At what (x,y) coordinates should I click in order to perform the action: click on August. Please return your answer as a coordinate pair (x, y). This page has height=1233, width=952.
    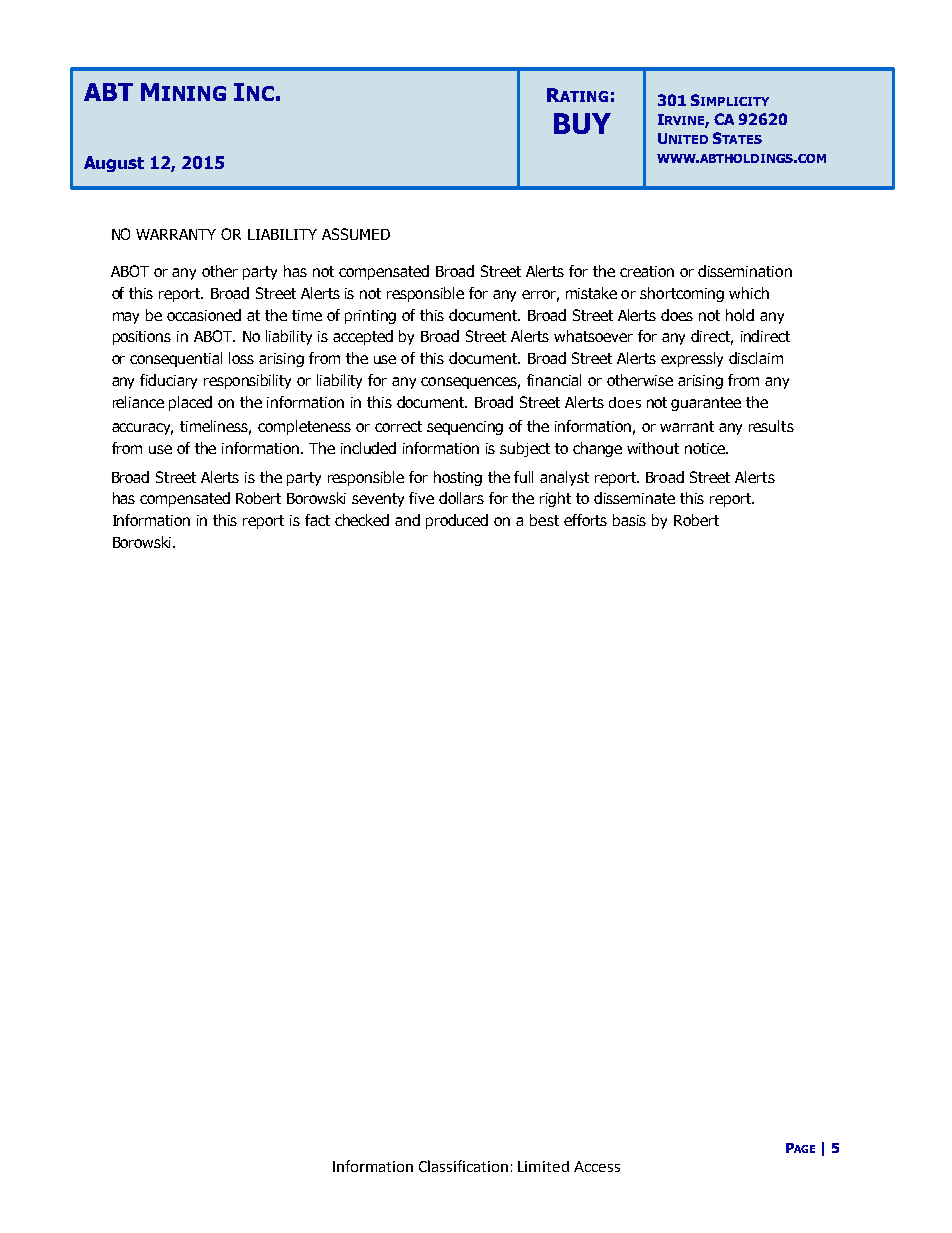
    Looking at the image, I should click on (114, 164).
